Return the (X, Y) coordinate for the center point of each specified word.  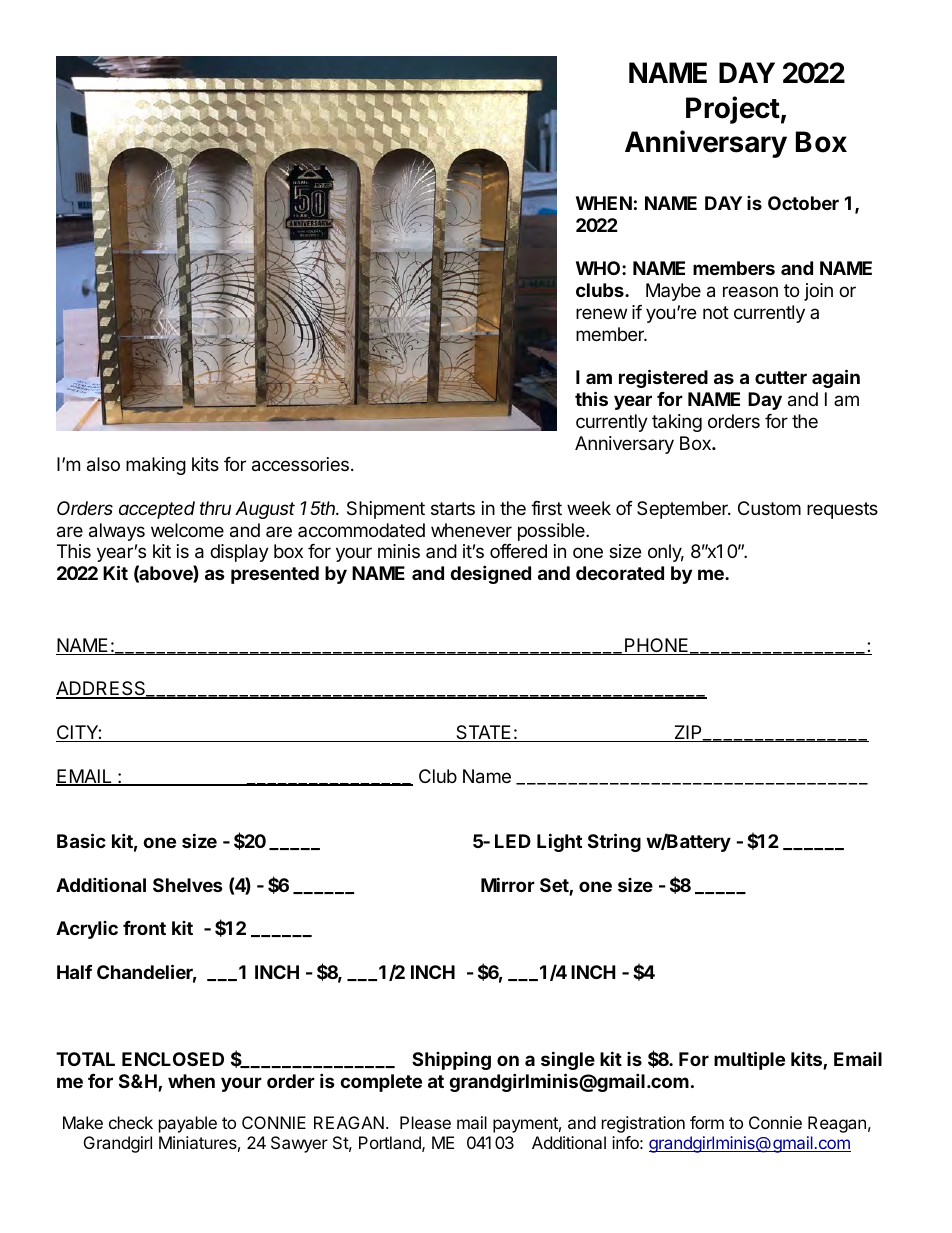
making (156, 466)
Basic (81, 840)
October (803, 203)
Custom (769, 508)
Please (425, 1122)
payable (188, 1124)
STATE (484, 733)
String (614, 842)
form (707, 1122)
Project (733, 110)
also (103, 464)
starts (453, 509)
